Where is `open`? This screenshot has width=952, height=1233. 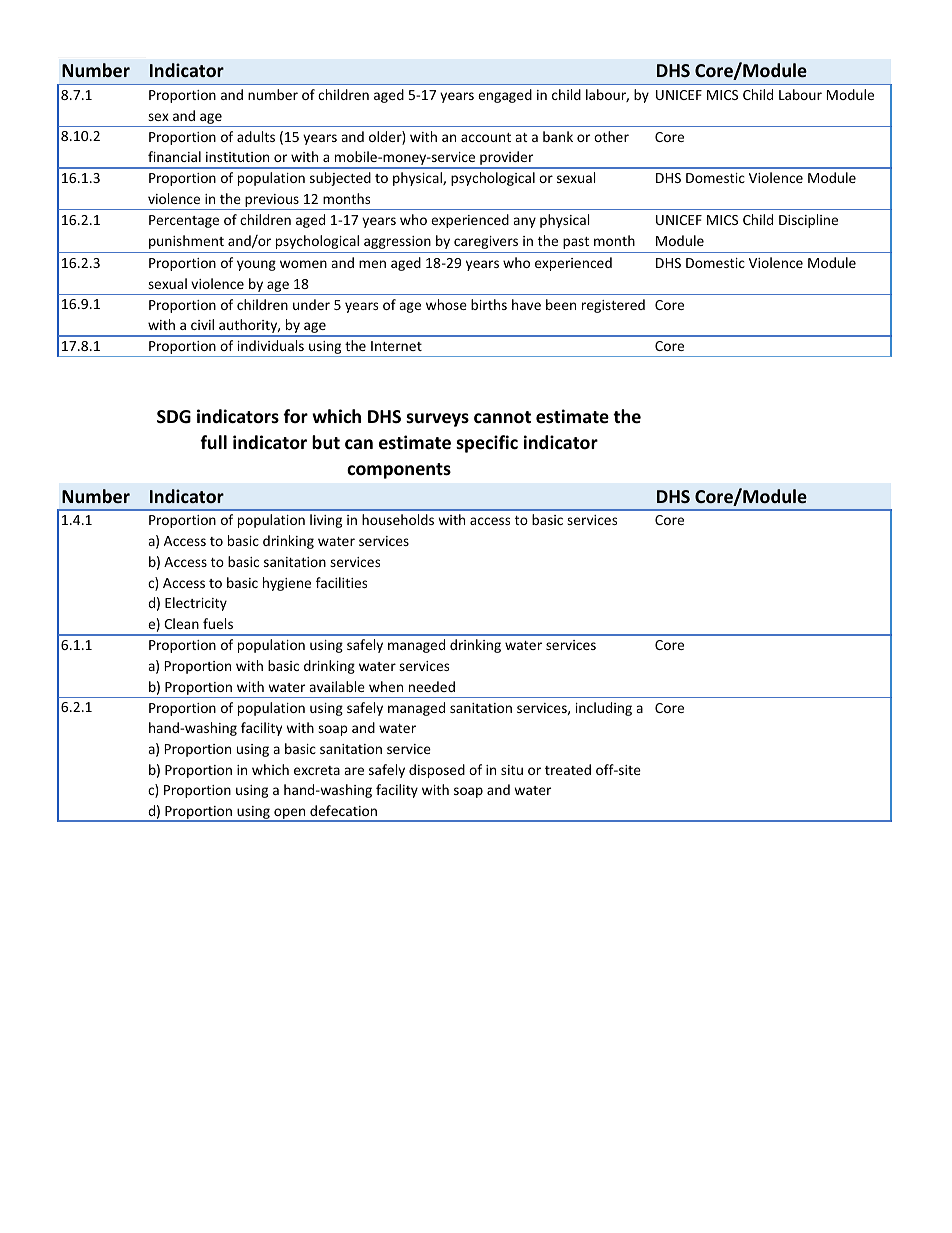 open is located at coordinates (290, 815).
